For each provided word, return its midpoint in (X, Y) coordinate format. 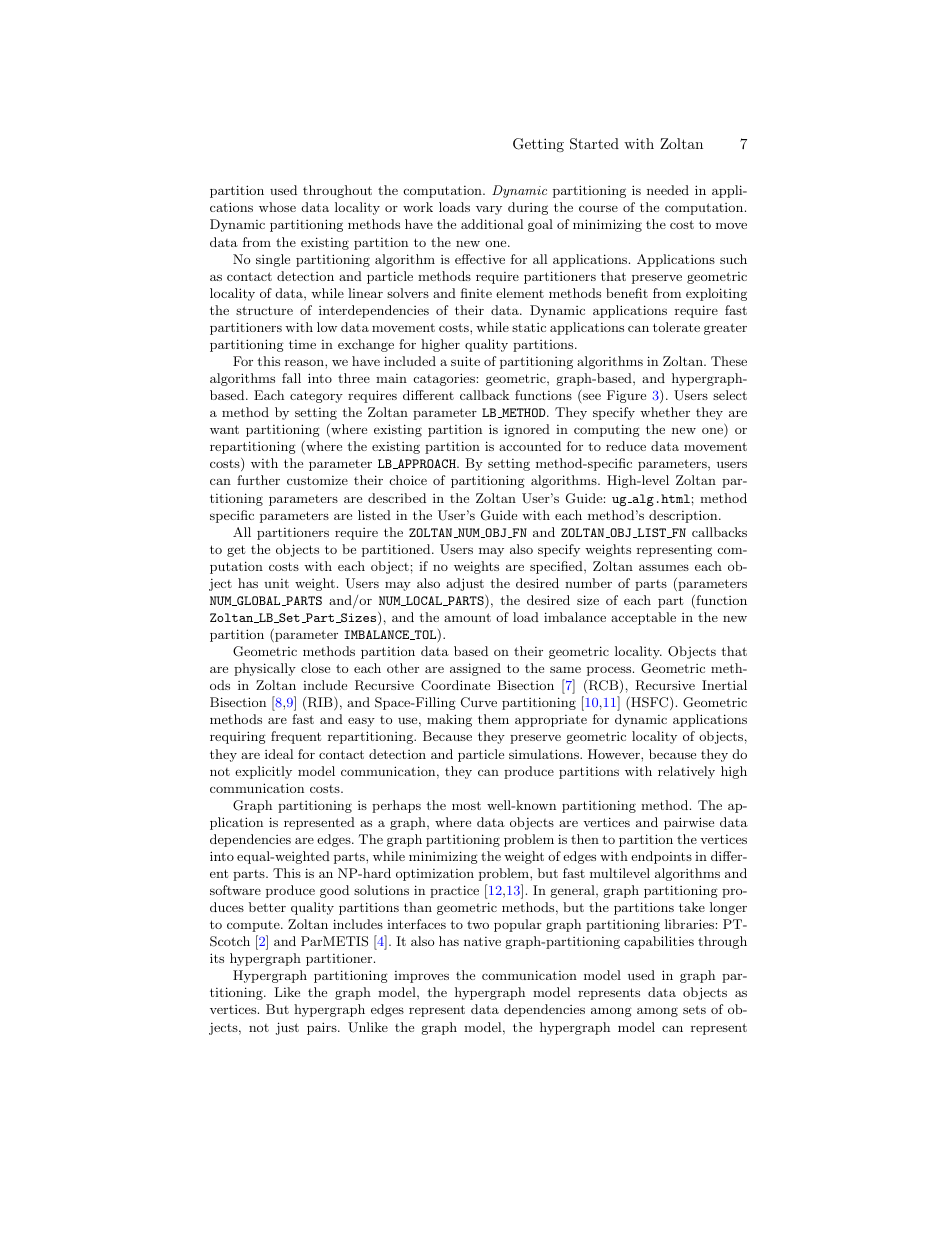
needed (668, 190)
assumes (664, 567)
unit (276, 583)
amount (467, 617)
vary (489, 210)
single (273, 260)
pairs (323, 1028)
